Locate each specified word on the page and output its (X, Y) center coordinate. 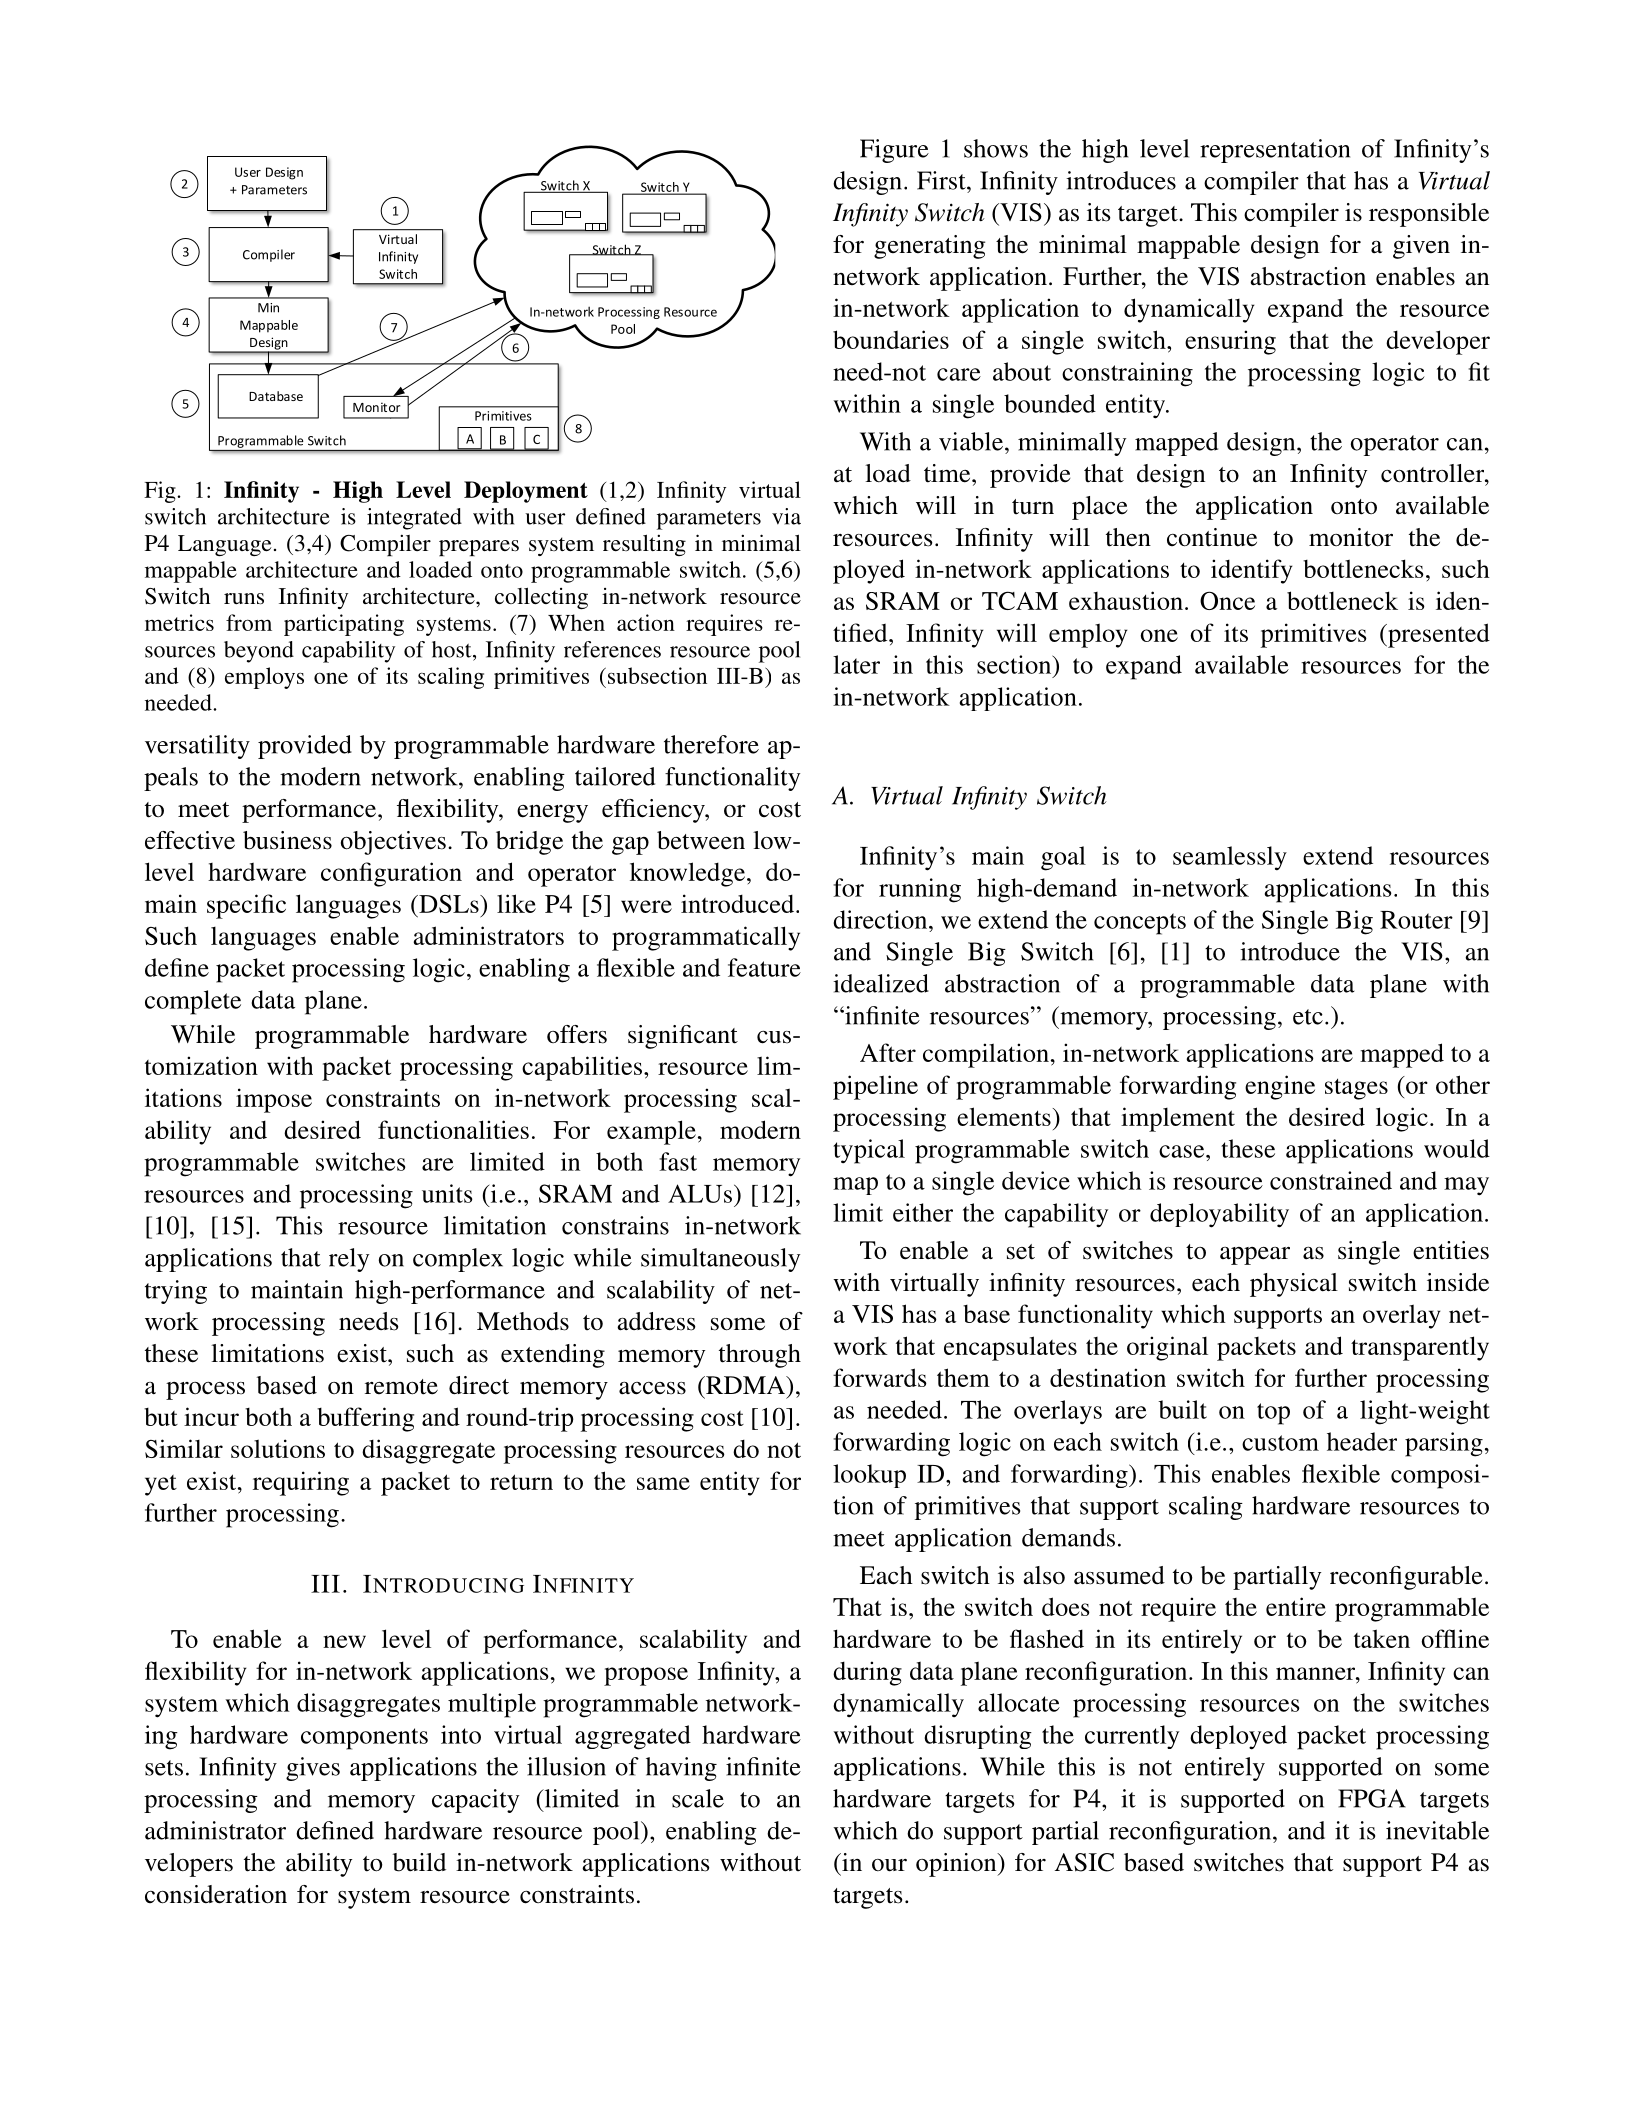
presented (1438, 635)
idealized (881, 983)
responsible (1429, 215)
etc (1308, 1017)
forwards (880, 1377)
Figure (894, 151)
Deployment (526, 492)
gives (313, 1769)
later (856, 664)
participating (344, 625)
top (1273, 1414)
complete (193, 1002)
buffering (365, 1419)
